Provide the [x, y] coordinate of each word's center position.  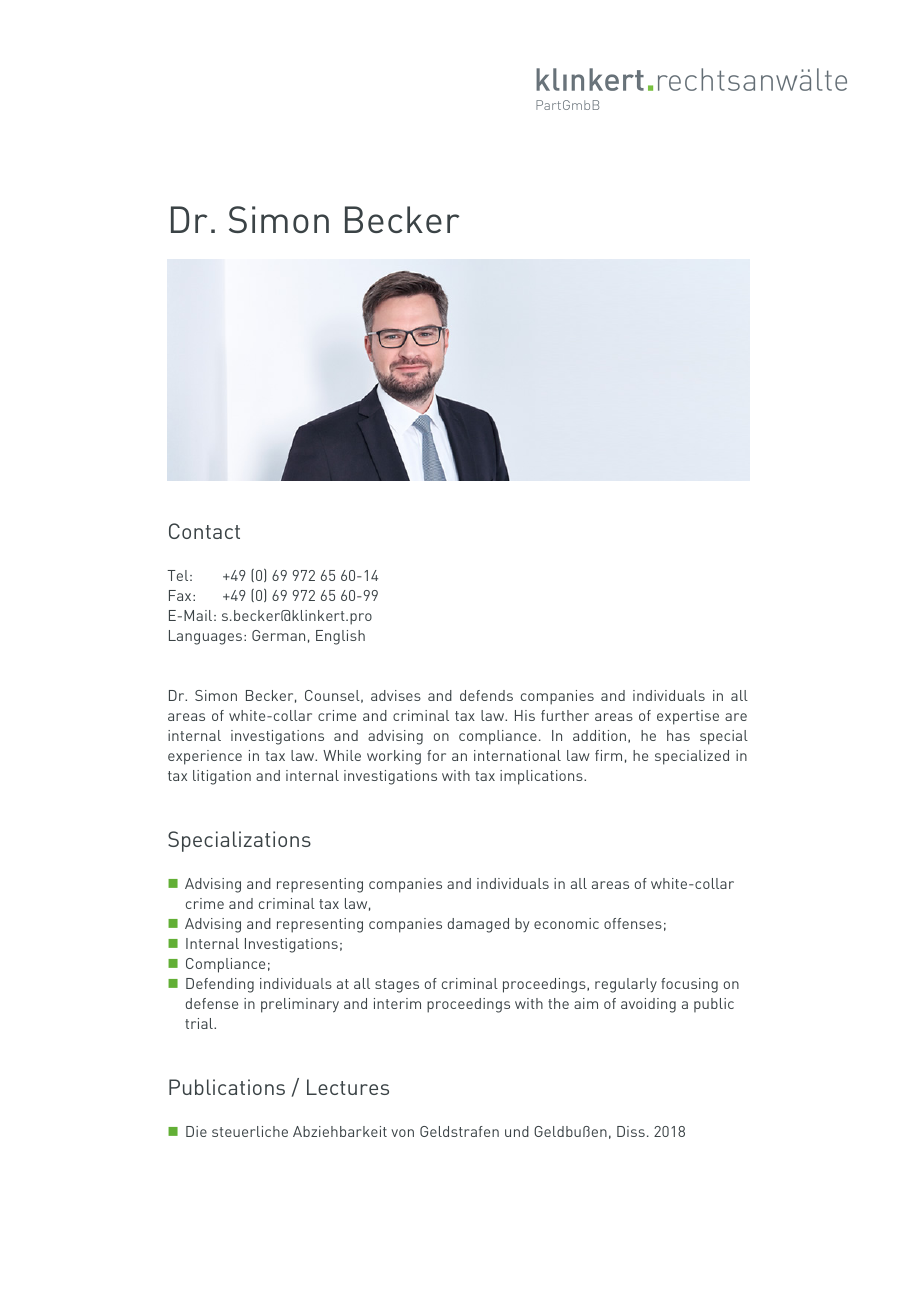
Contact [204, 531]
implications [542, 777]
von [402, 1133]
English [340, 637]
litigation [222, 777]
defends [486, 695]
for [436, 755]
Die [196, 1131]
